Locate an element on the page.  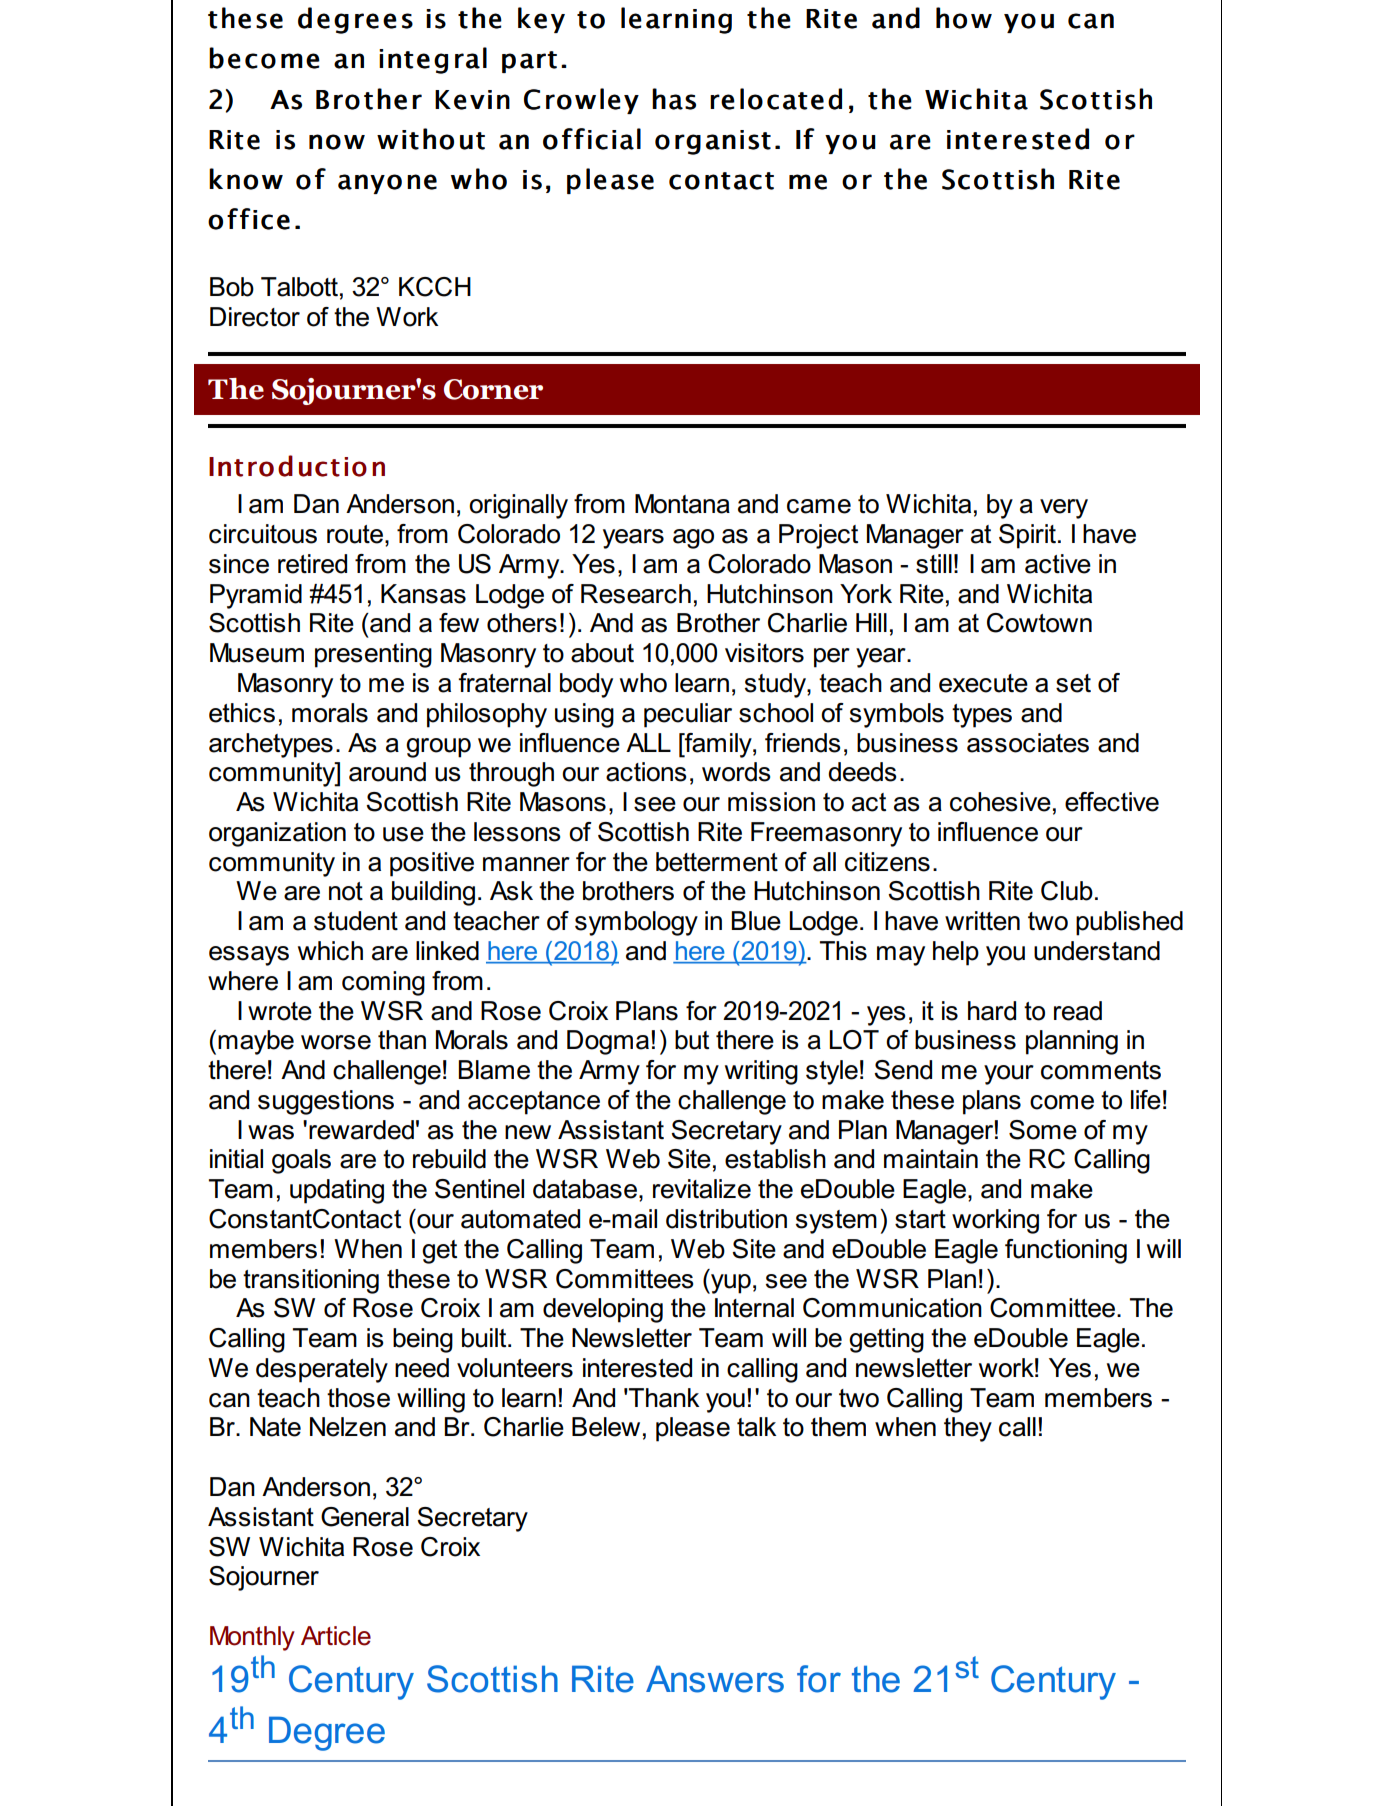
Bob is located at coordinates (232, 287).
